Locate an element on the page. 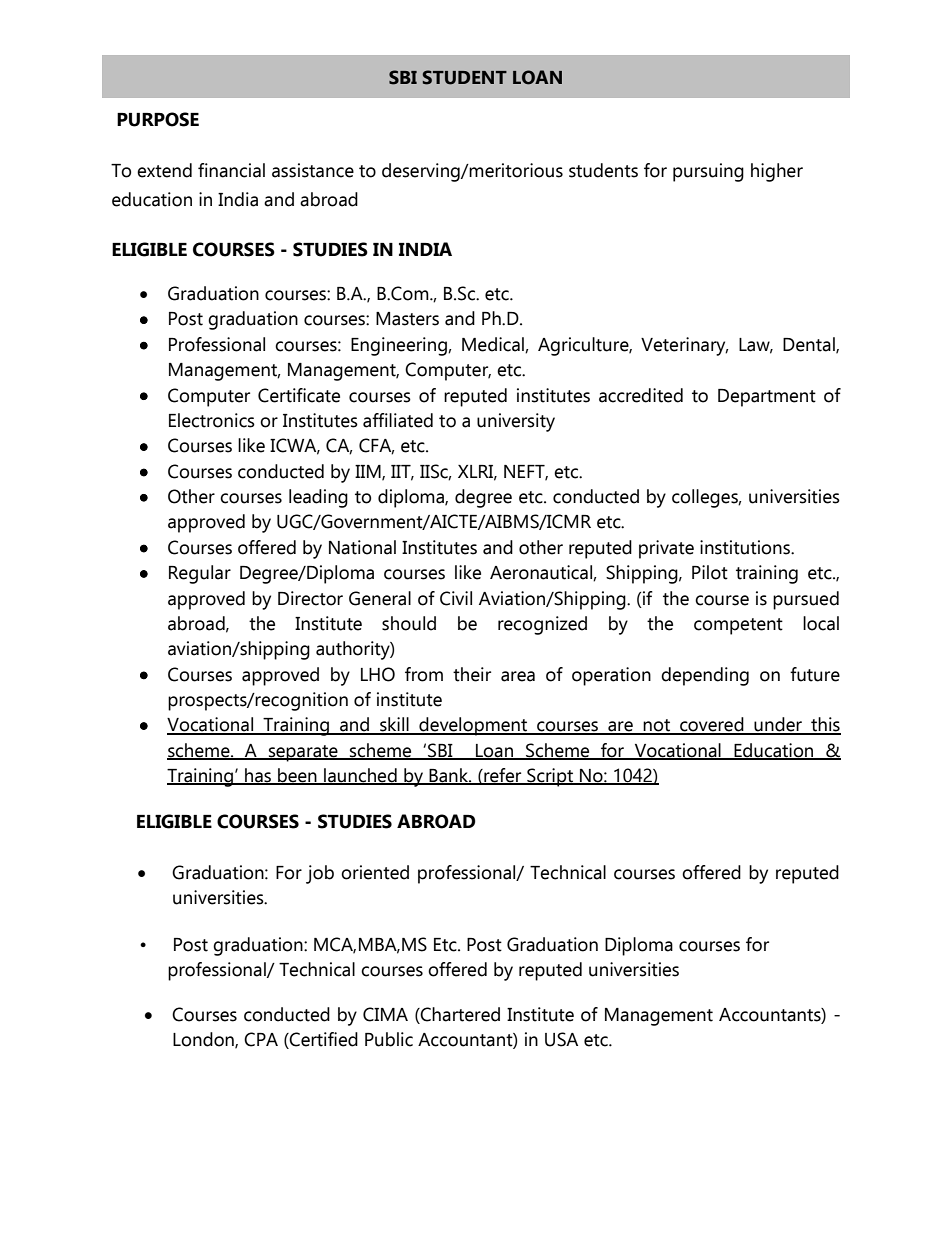  Pilot is located at coordinates (710, 572).
